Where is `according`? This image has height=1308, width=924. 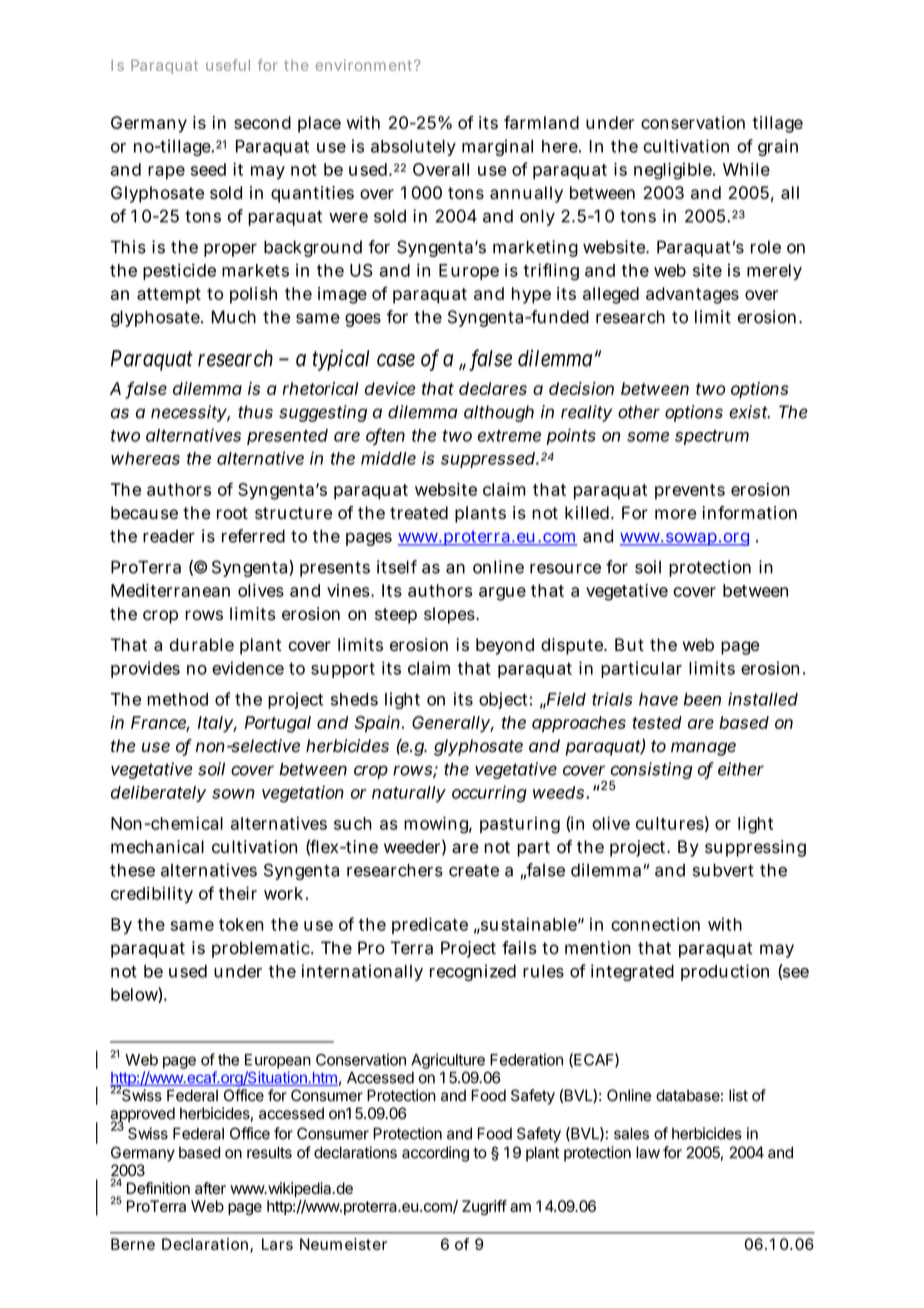
according is located at coordinates (435, 1154).
